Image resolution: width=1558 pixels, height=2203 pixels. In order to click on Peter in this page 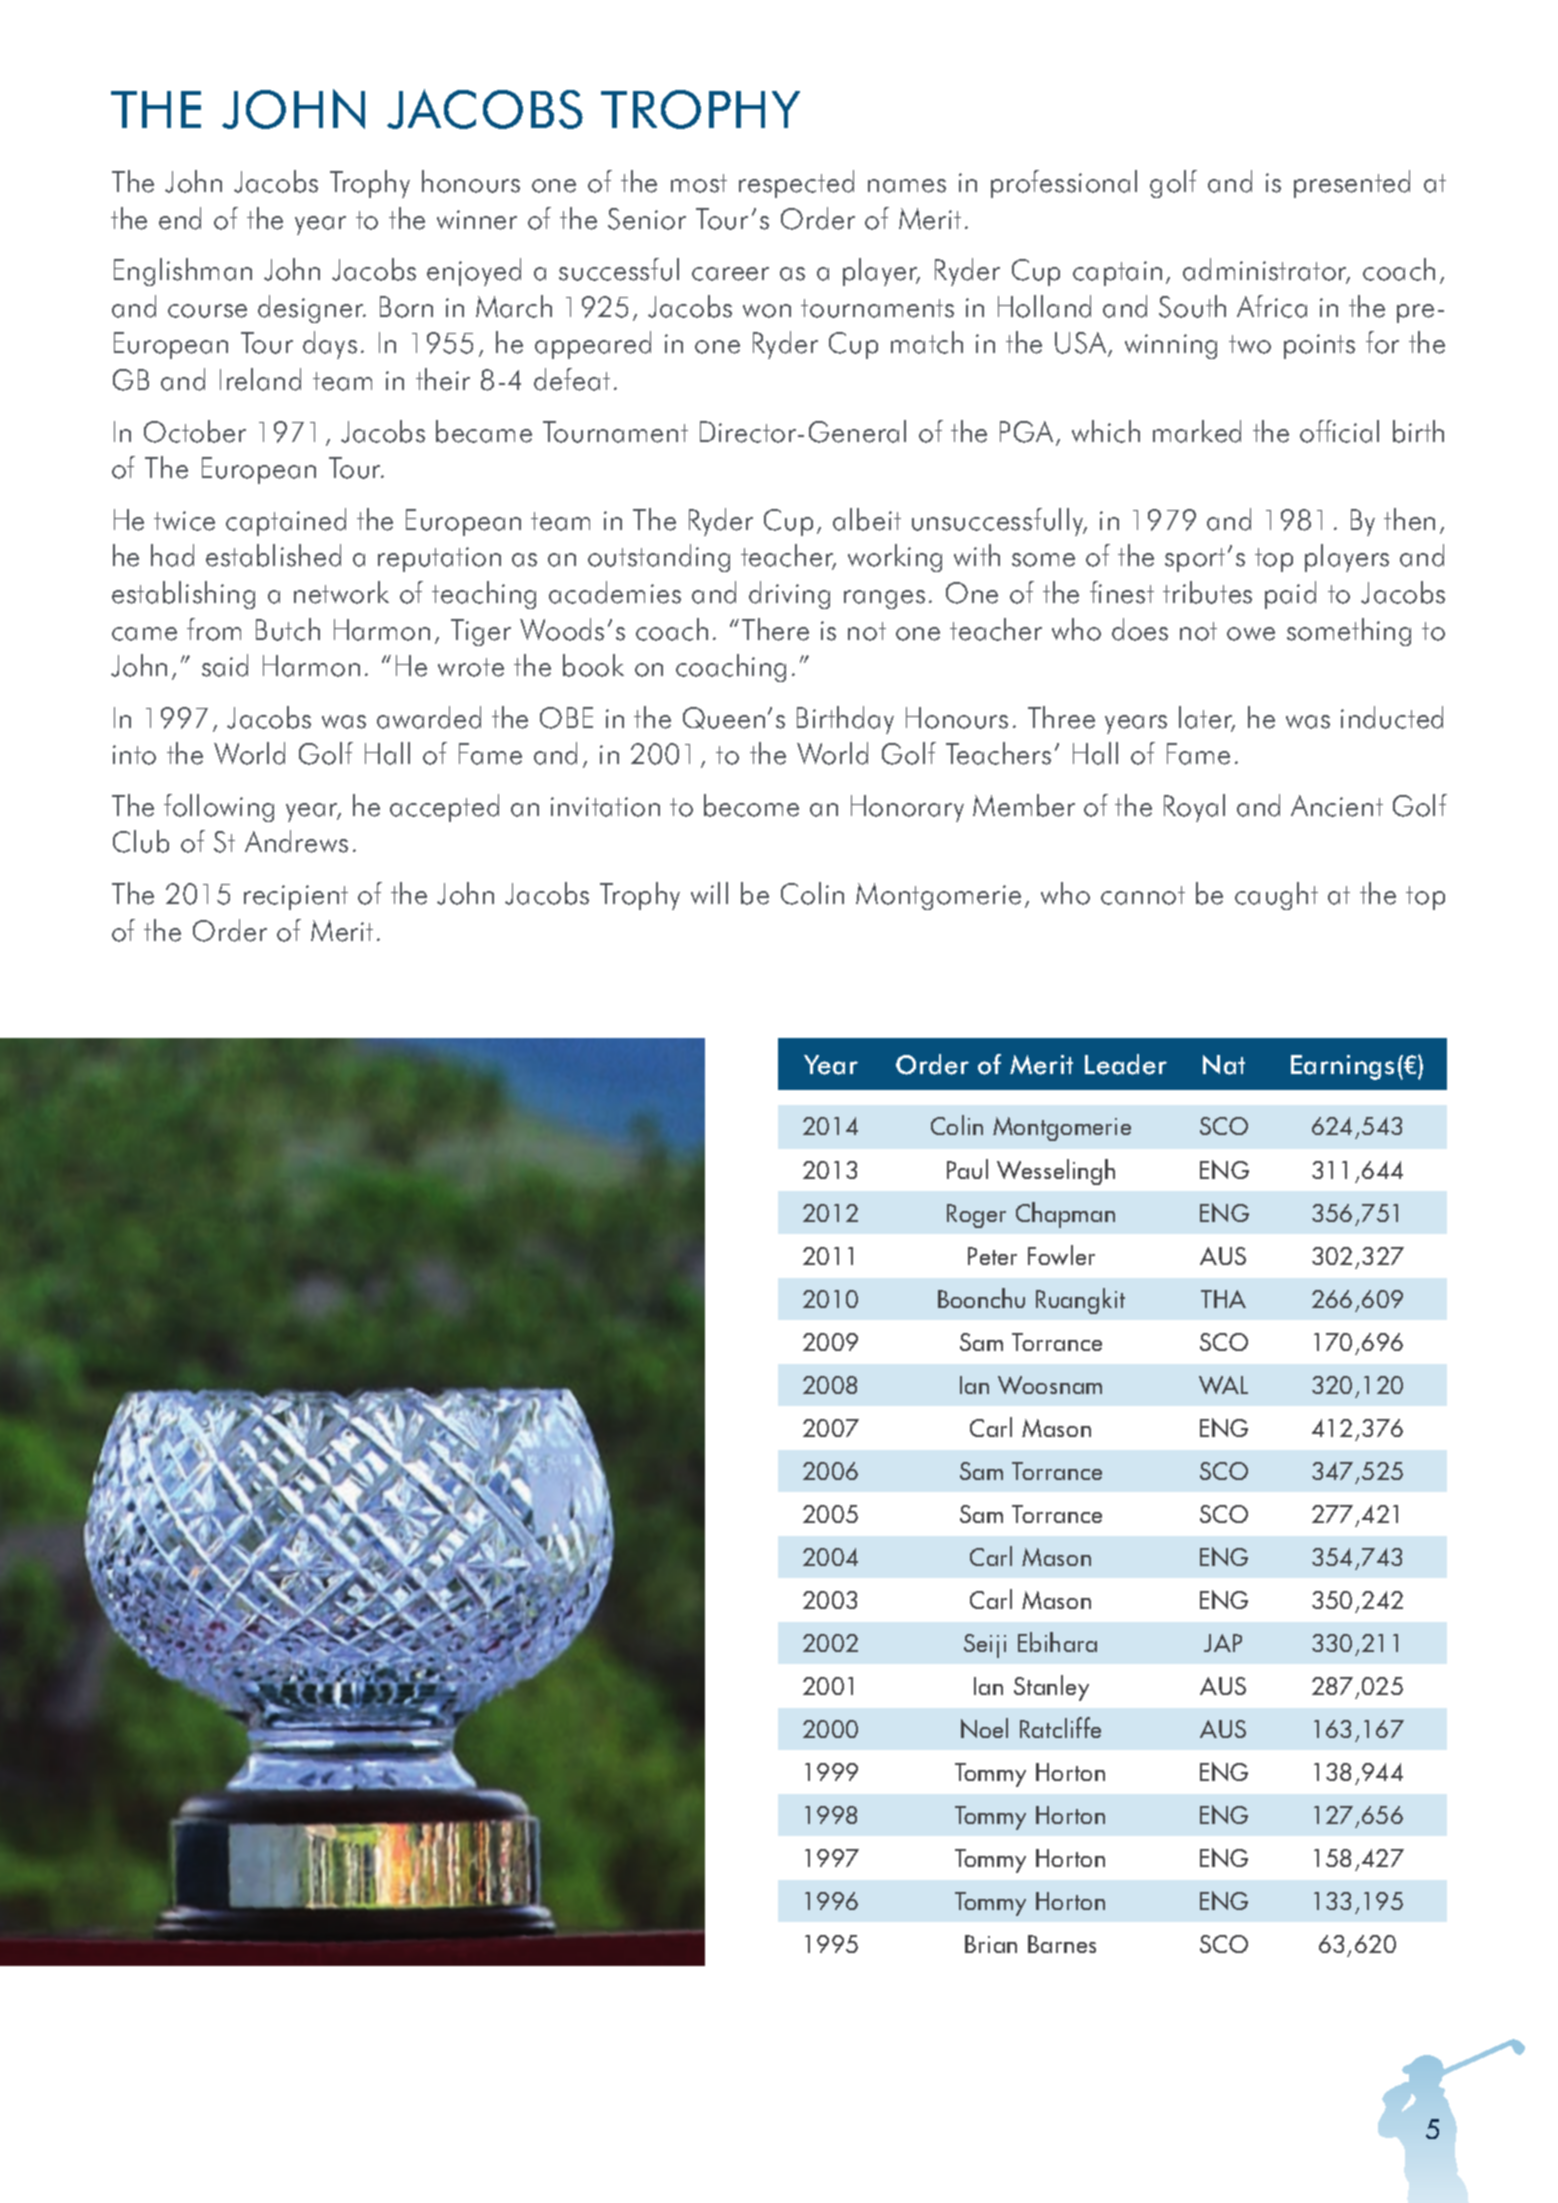, I will do `click(992, 1256)`.
